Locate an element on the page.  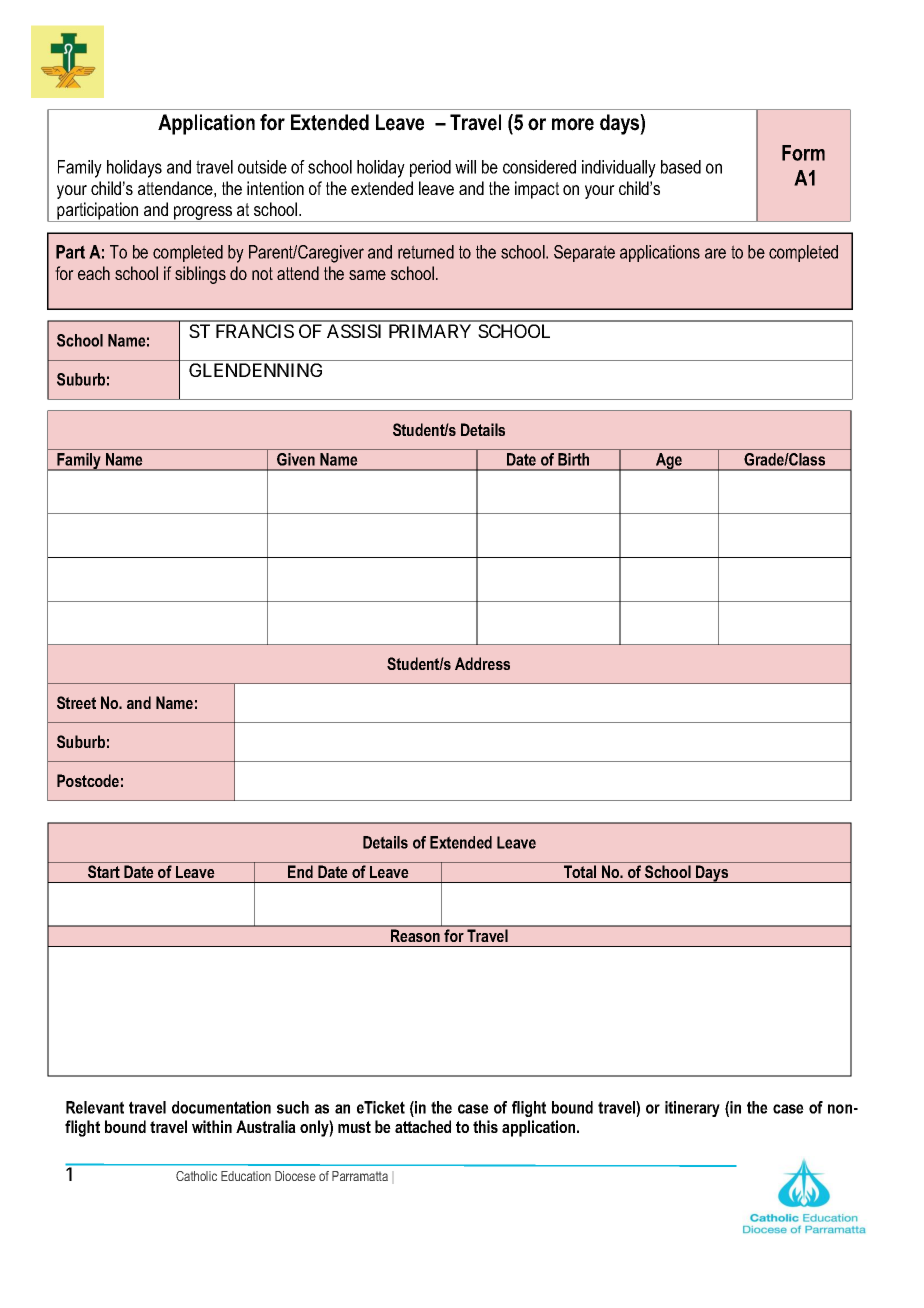
period is located at coordinates (430, 168).
